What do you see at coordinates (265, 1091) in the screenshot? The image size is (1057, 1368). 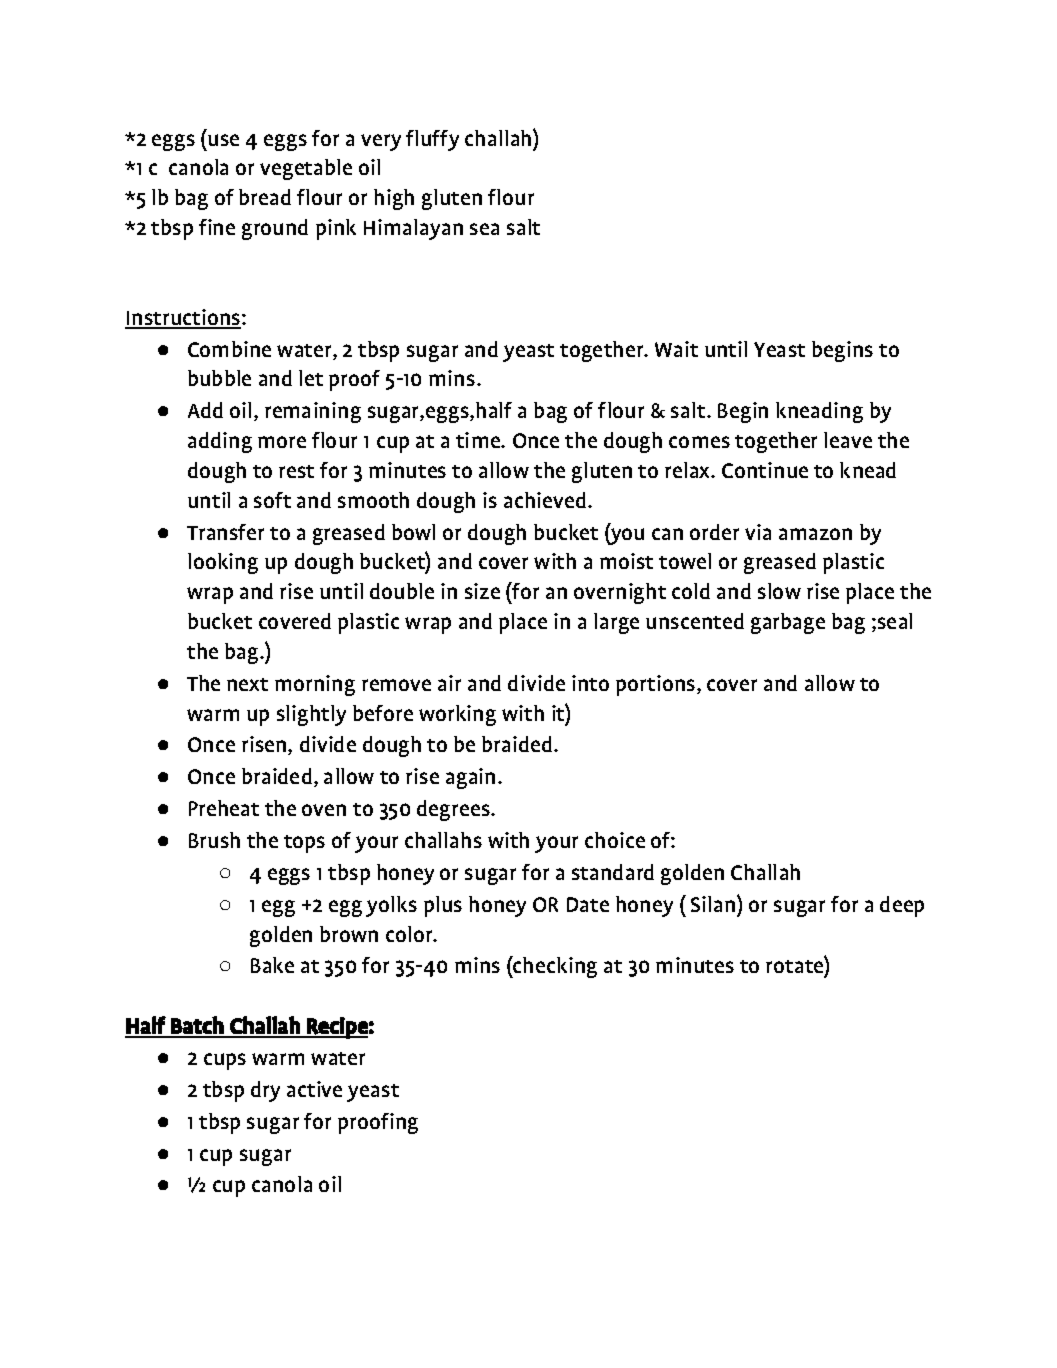 I see `dry` at bounding box center [265, 1091].
